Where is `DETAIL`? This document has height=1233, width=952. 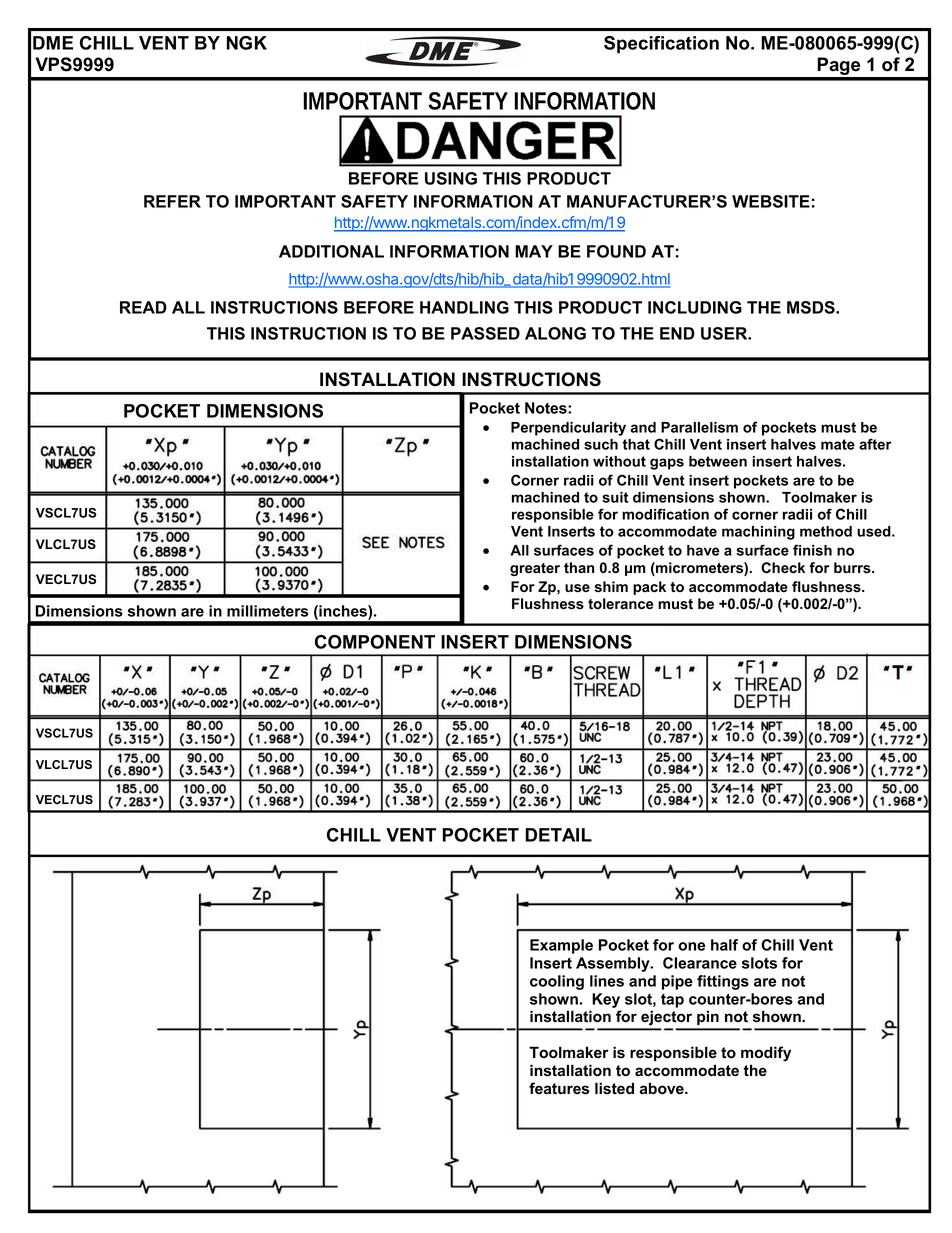 DETAIL is located at coordinates (558, 835).
